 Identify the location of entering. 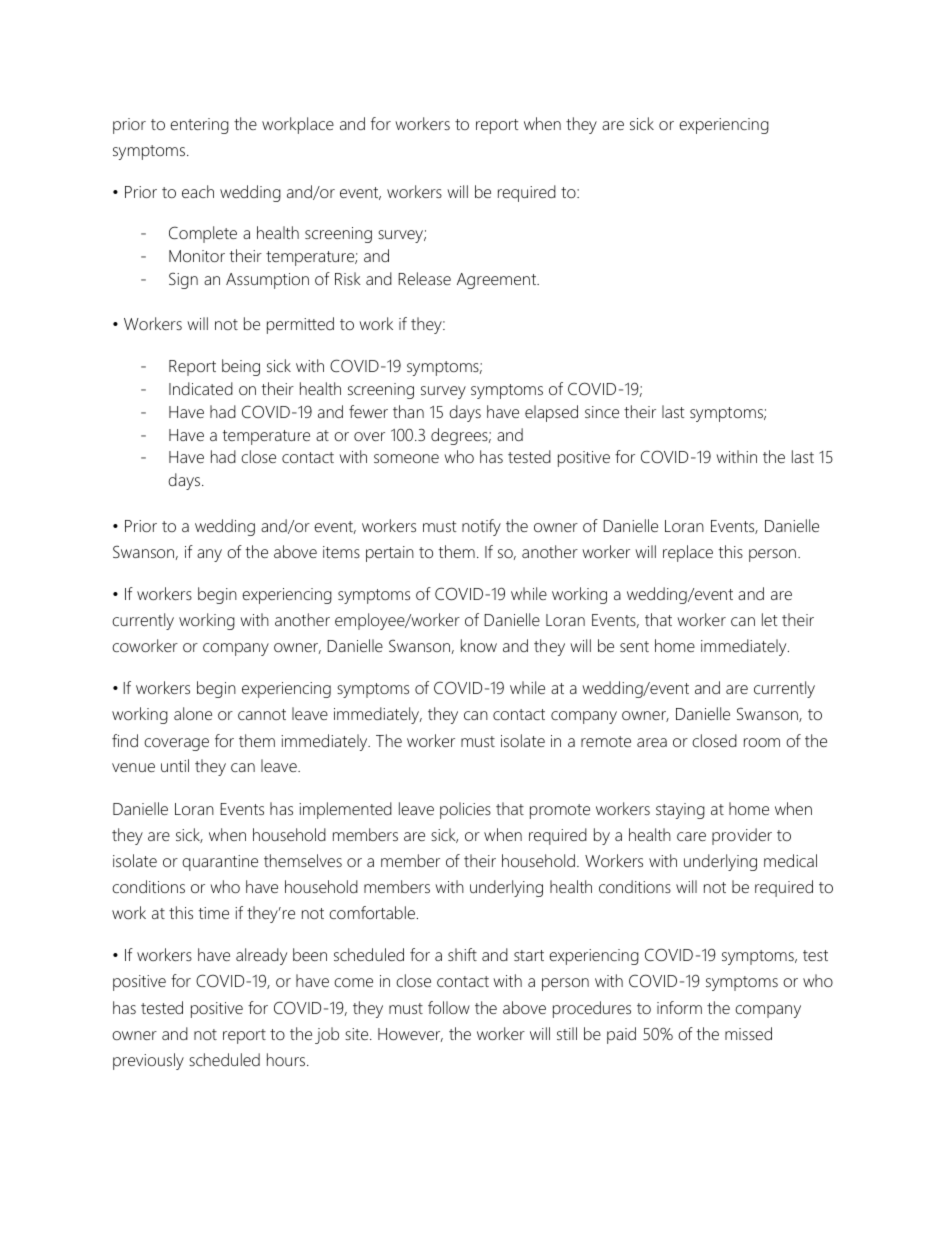
(199, 126).
